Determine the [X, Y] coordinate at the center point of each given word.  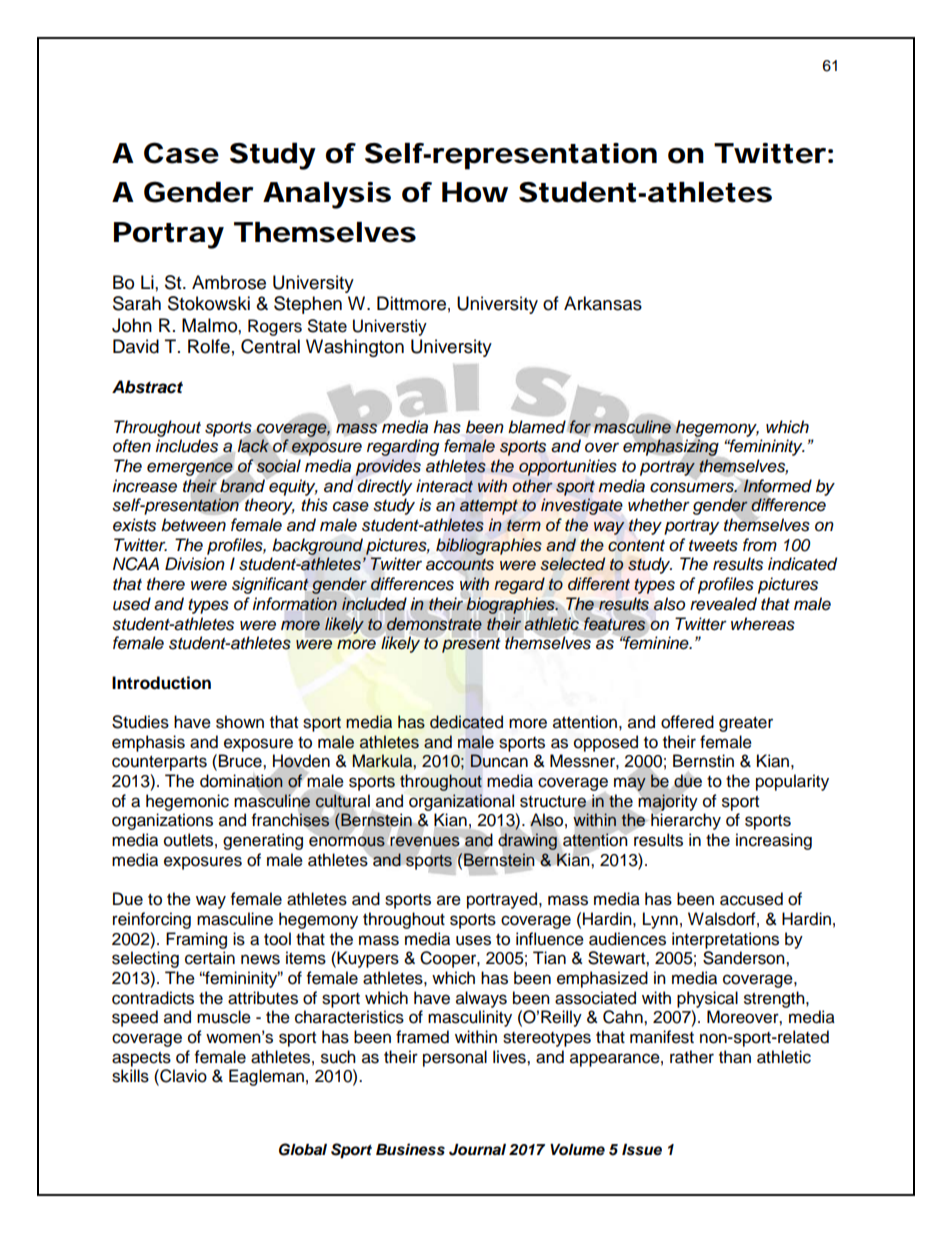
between [193, 525]
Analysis [327, 195]
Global [303, 1149]
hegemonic [187, 802]
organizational [461, 802]
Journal [477, 1150]
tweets [713, 546]
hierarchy [686, 821]
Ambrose [229, 282]
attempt [489, 507]
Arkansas [603, 303]
